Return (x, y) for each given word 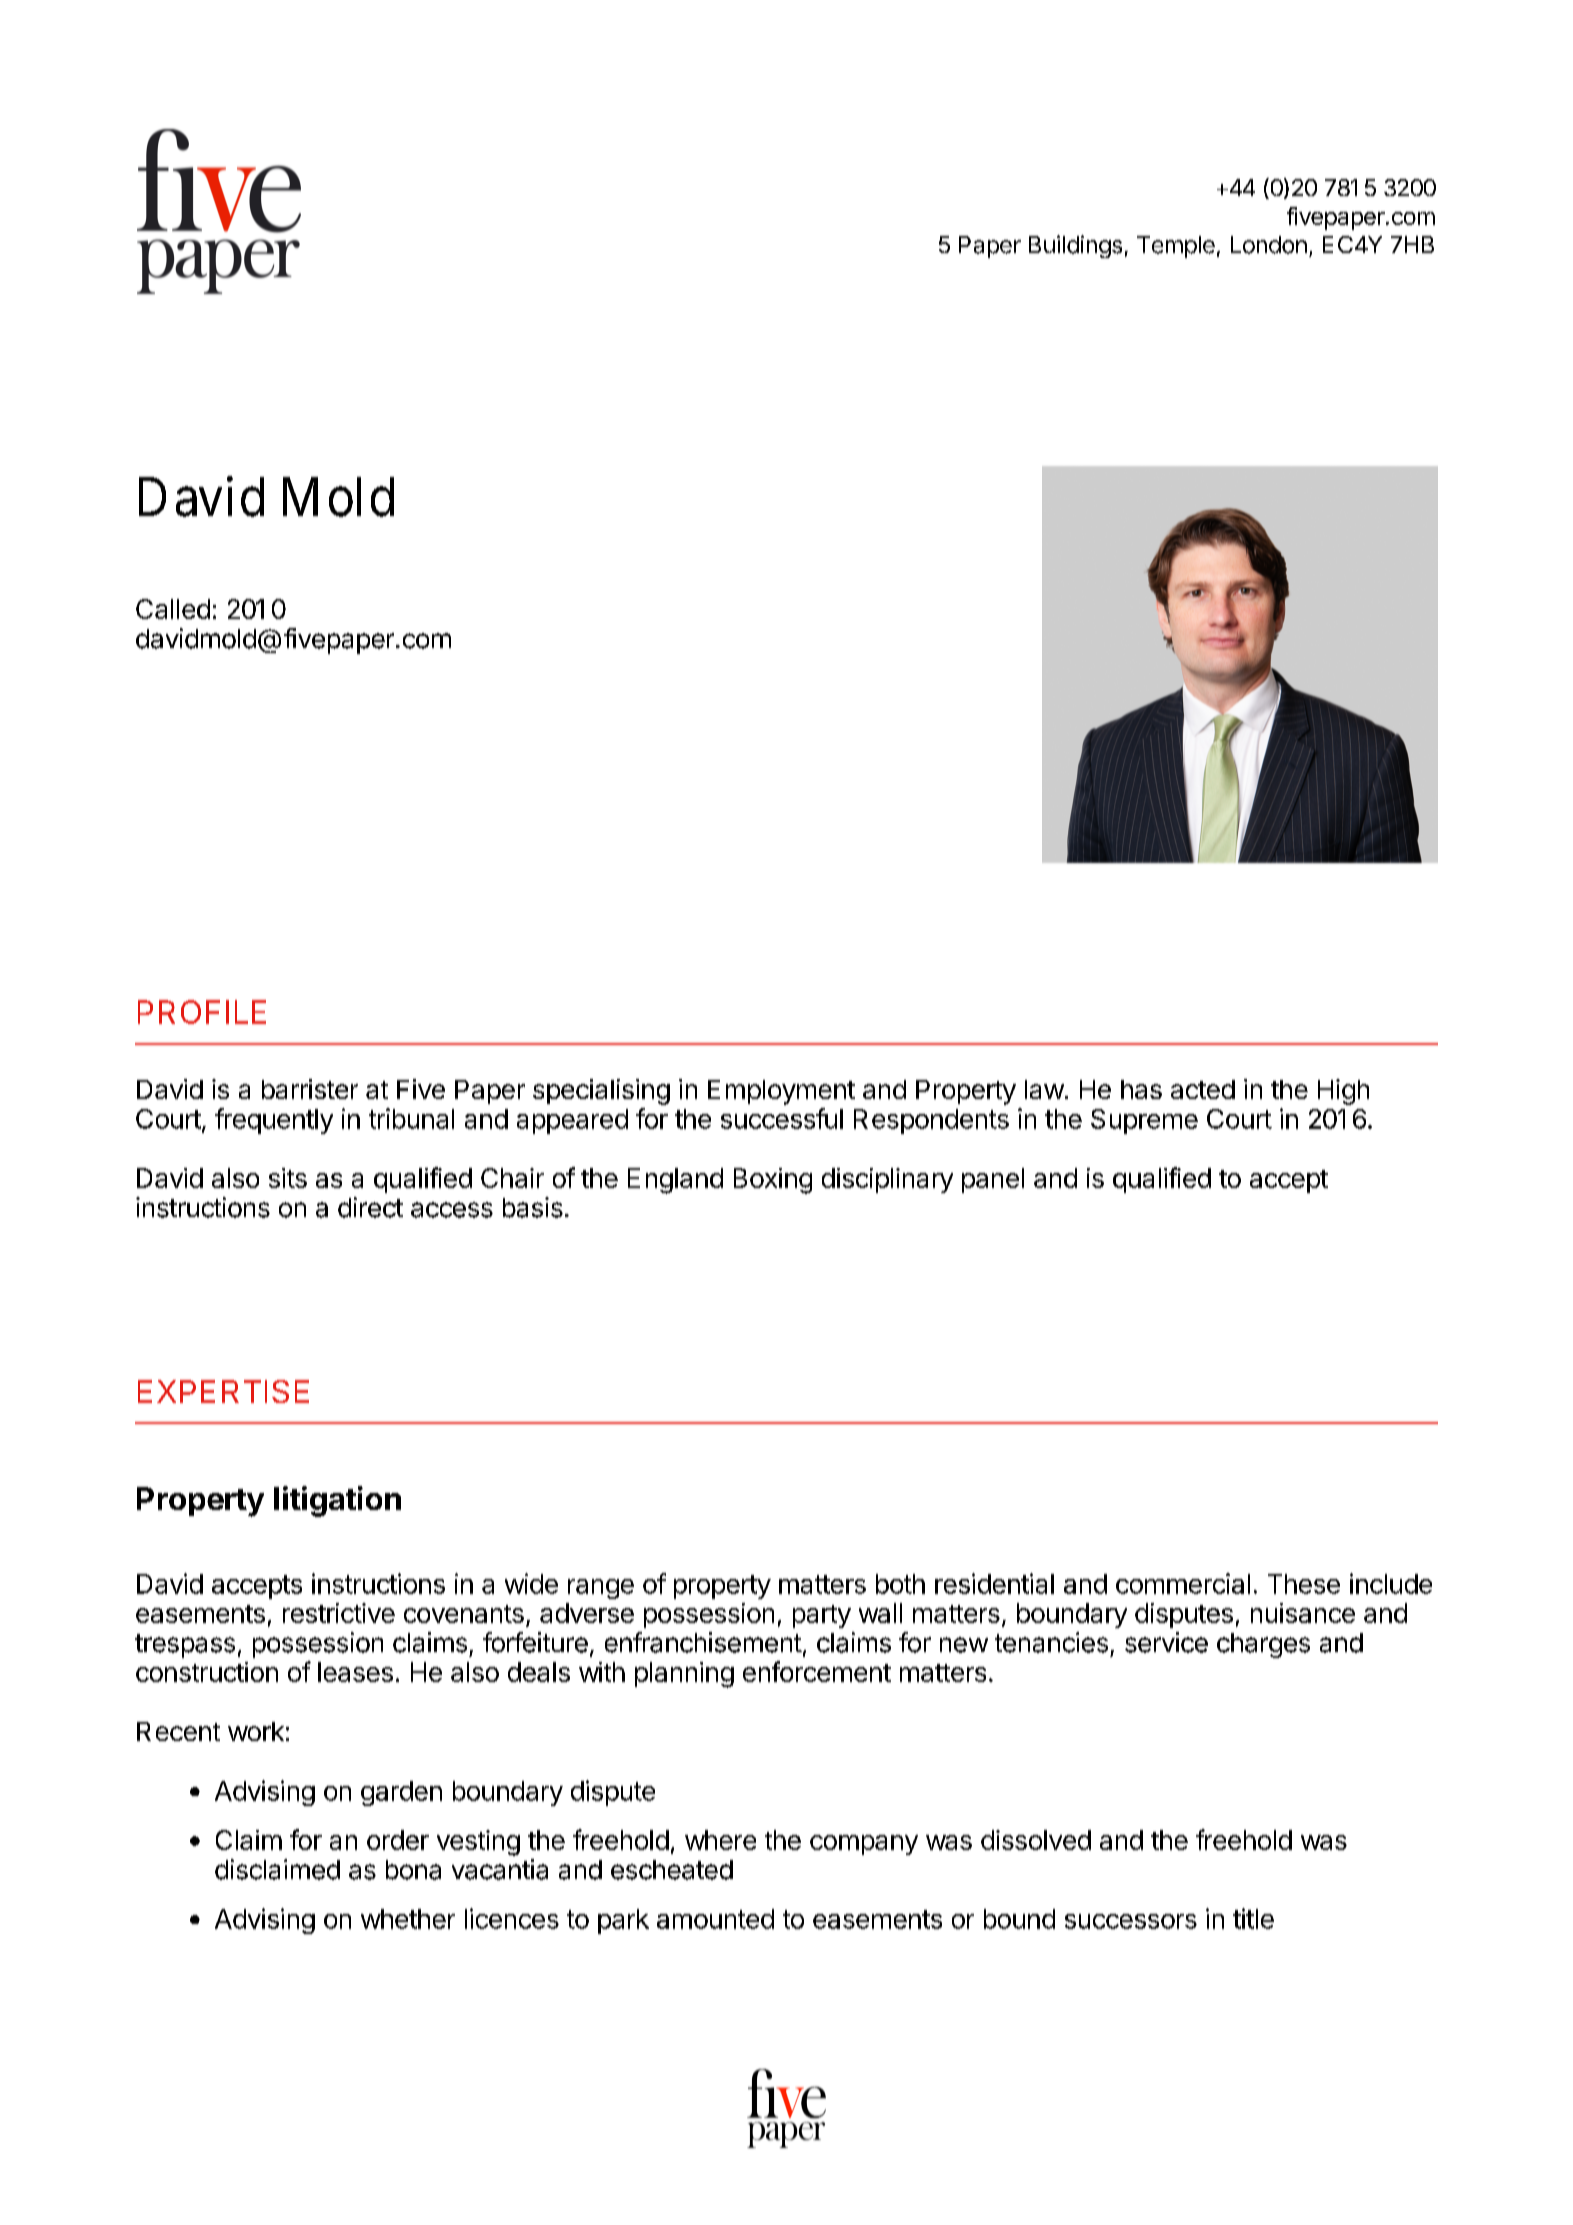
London (1269, 245)
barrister (310, 1089)
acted (1203, 1089)
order (398, 1840)
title (1253, 1918)
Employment (781, 1092)
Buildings (1075, 246)
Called (173, 609)
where (720, 1840)
